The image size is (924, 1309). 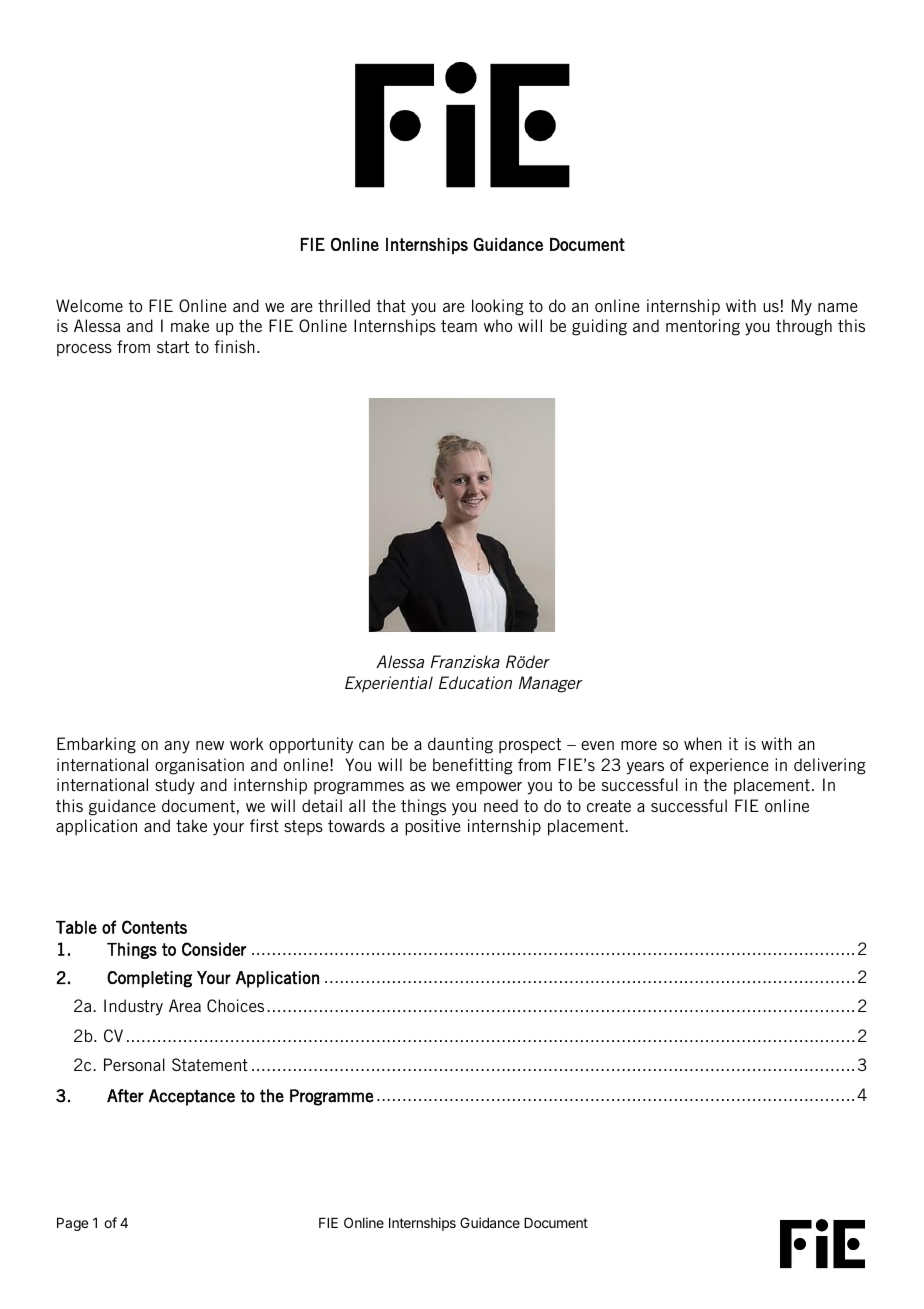 What do you see at coordinates (149, 979) in the image?
I see `Completing` at bounding box center [149, 979].
